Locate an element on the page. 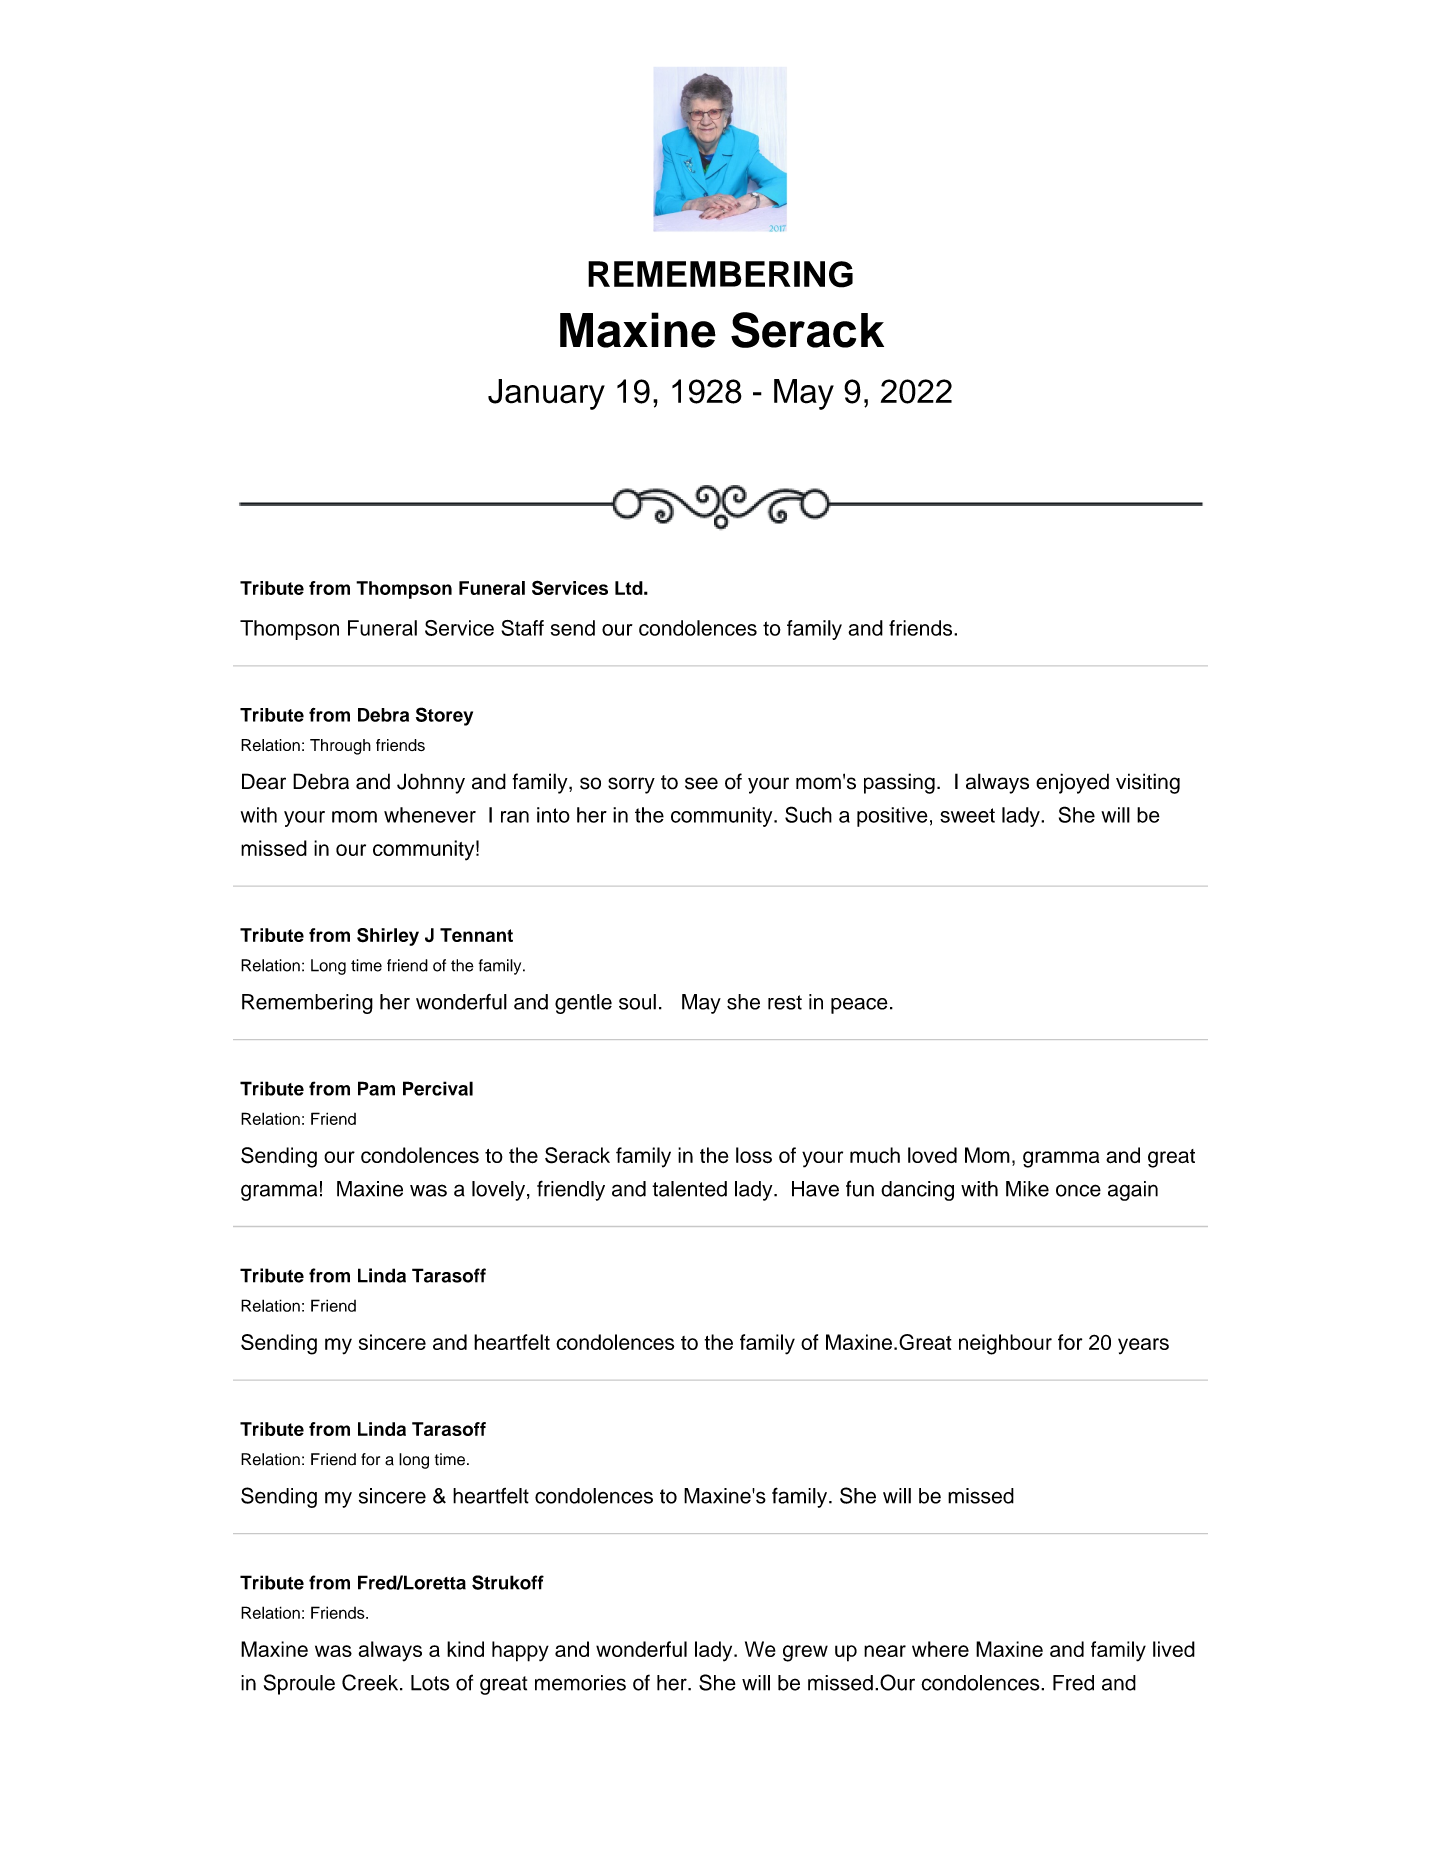  enjoyed is located at coordinates (1072, 783).
